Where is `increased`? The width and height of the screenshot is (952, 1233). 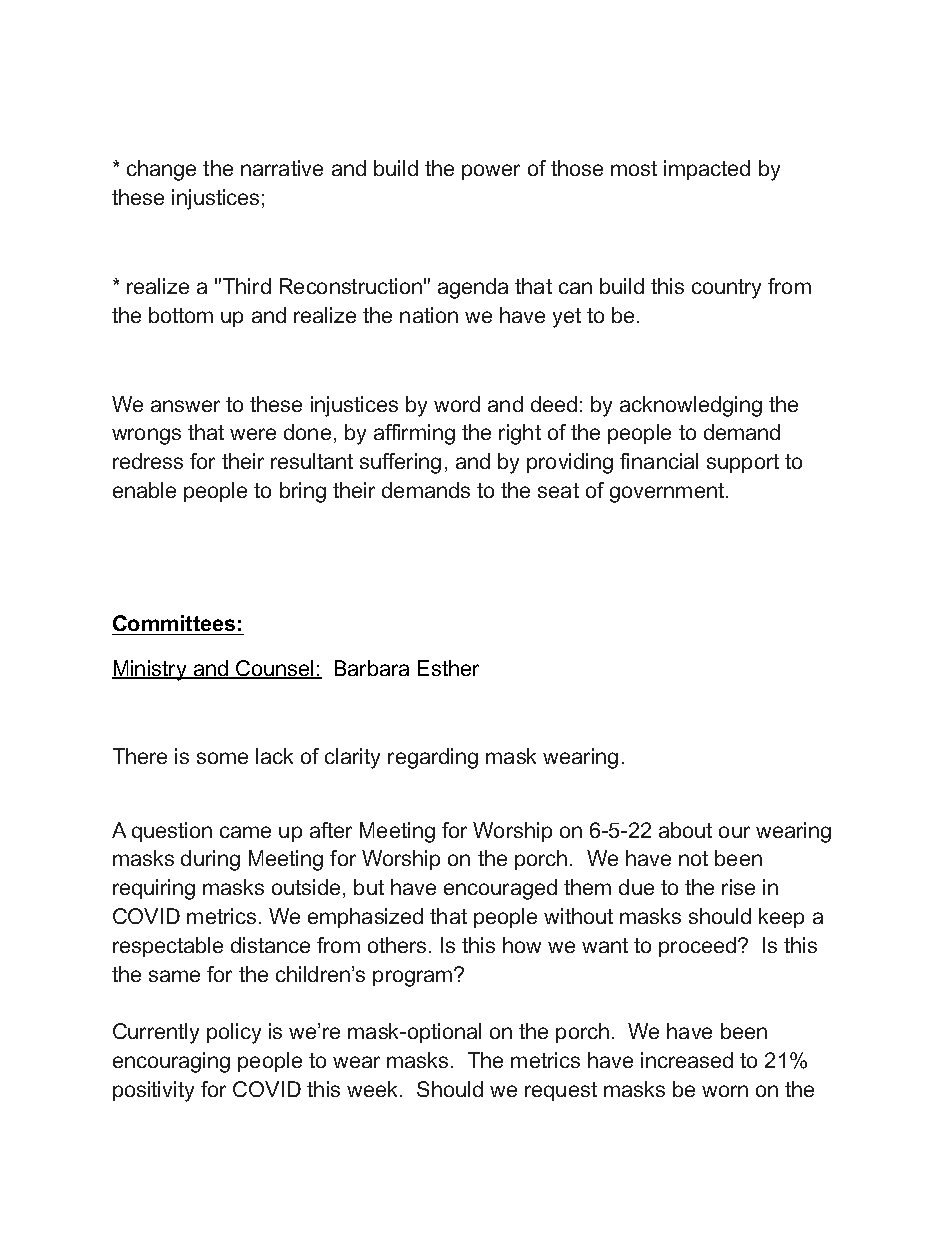 increased is located at coordinates (687, 1060).
